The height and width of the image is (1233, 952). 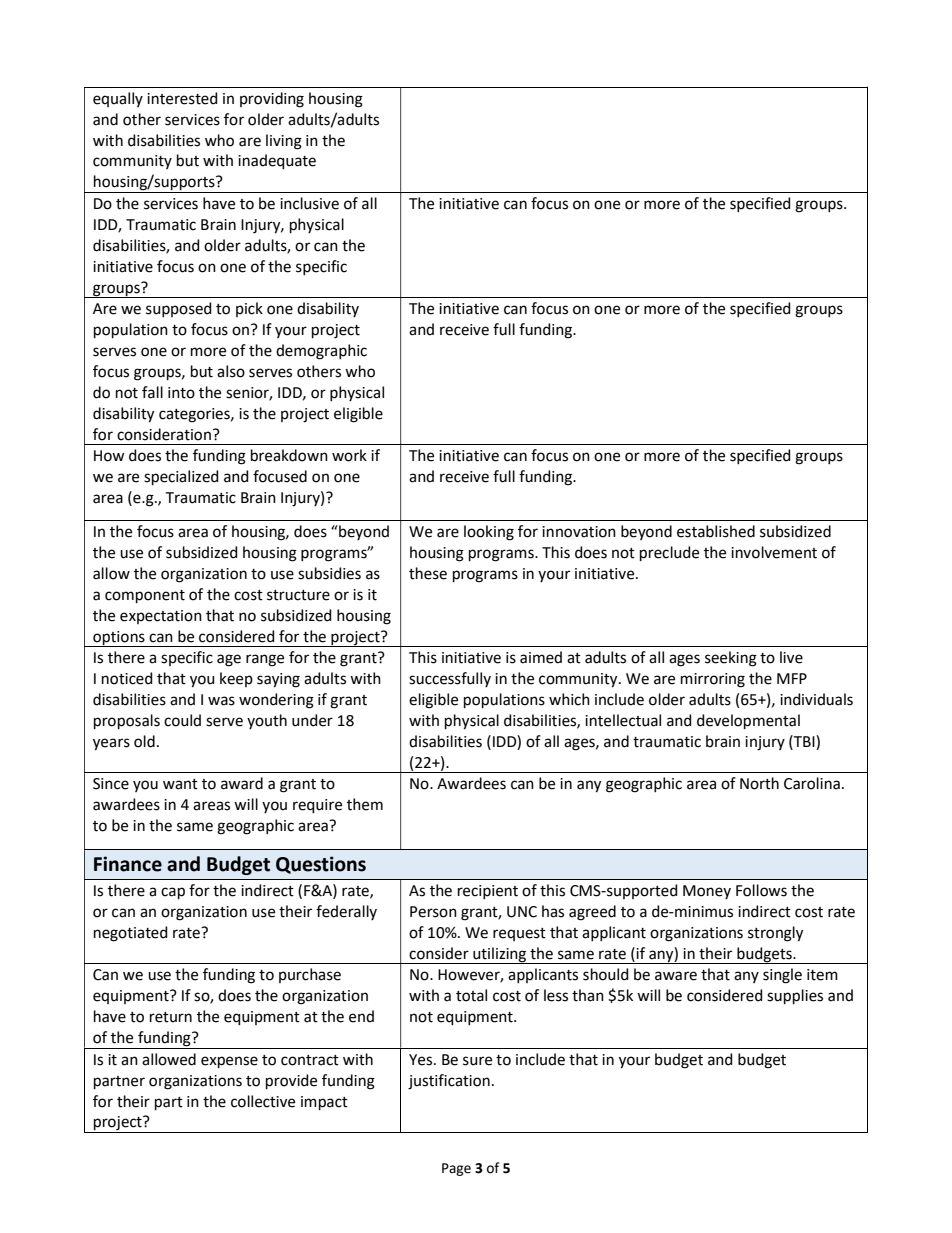 I want to click on looking, so click(x=489, y=533).
